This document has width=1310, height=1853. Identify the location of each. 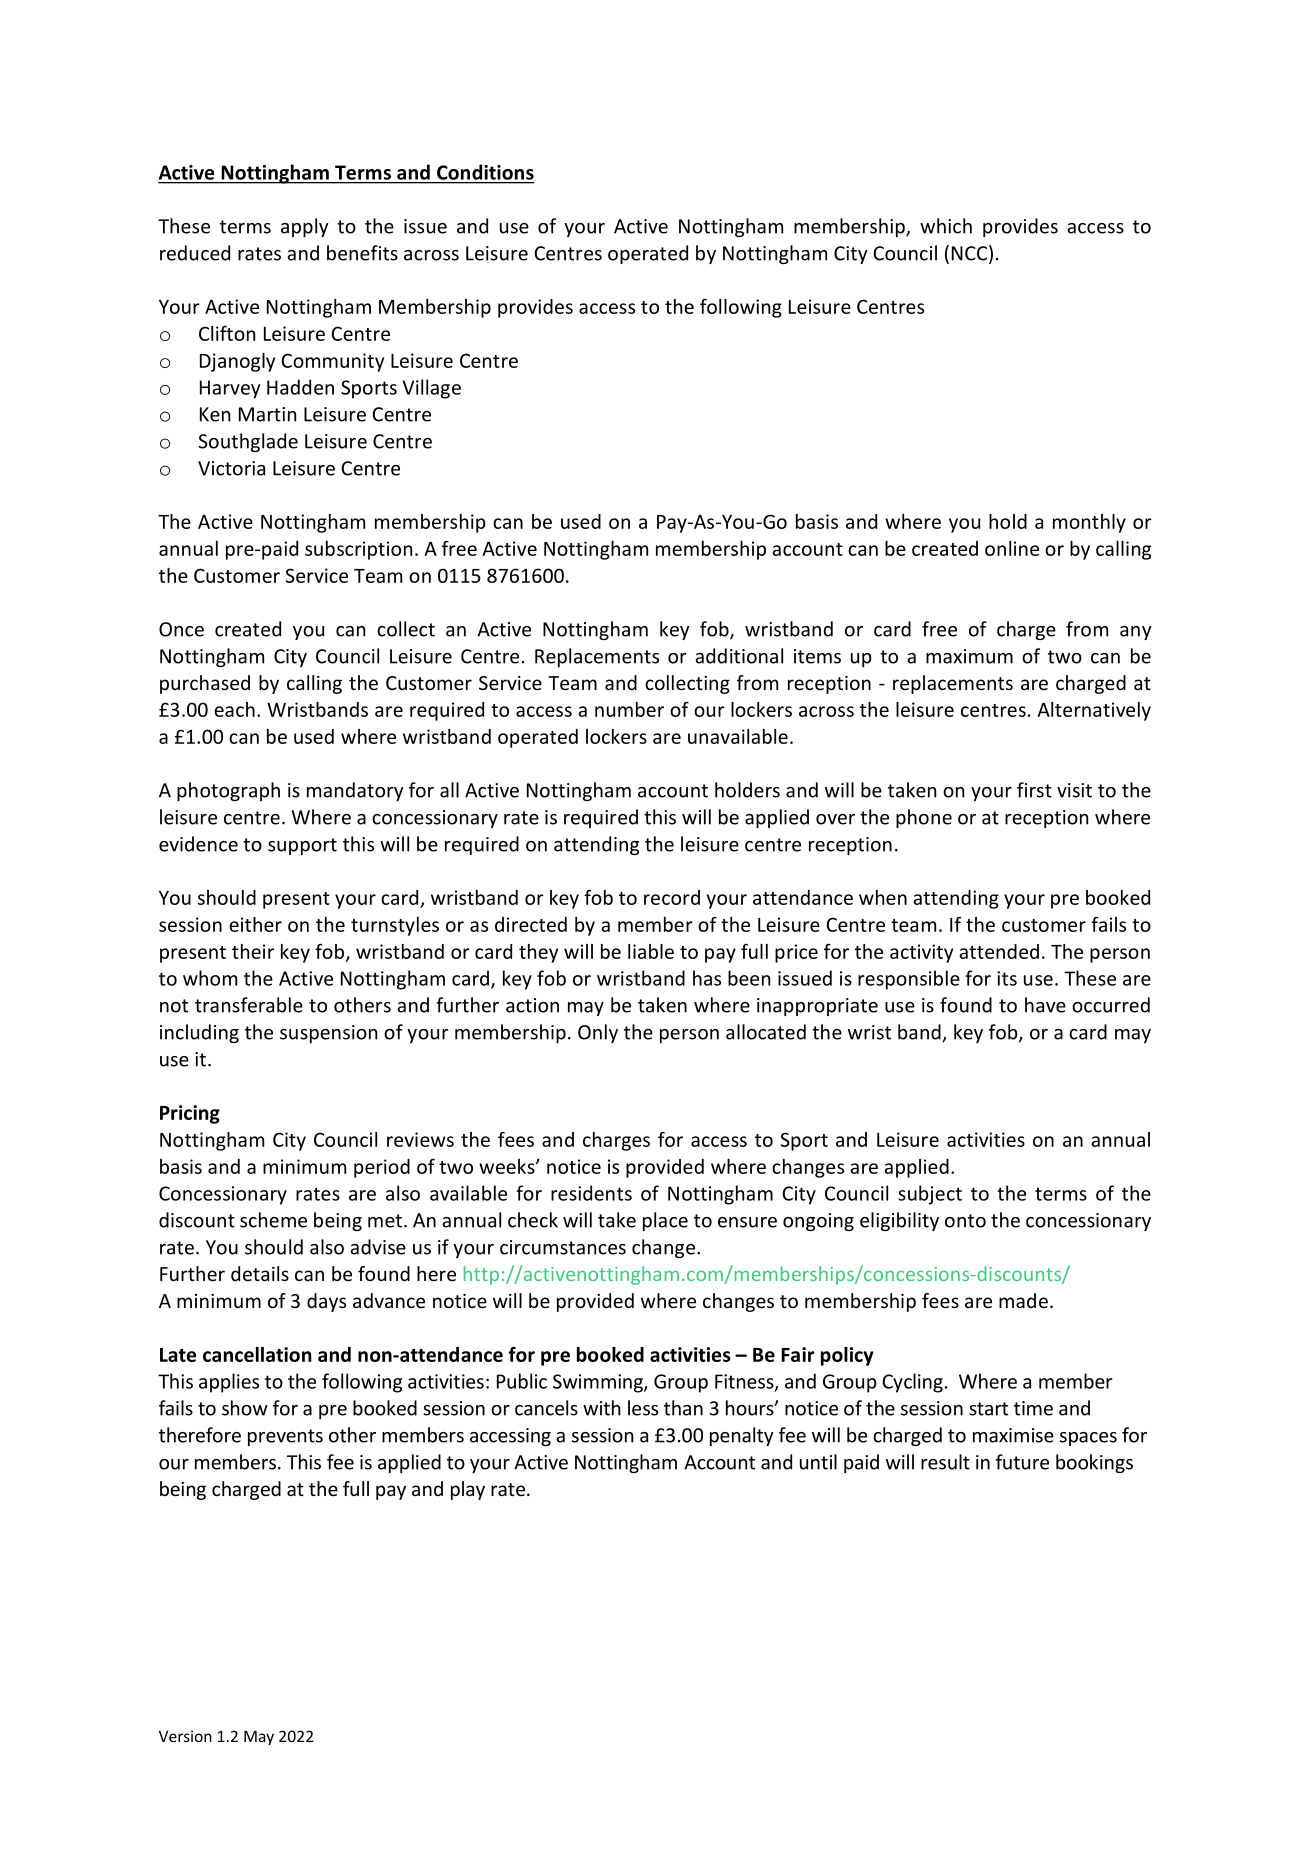
(234, 709).
